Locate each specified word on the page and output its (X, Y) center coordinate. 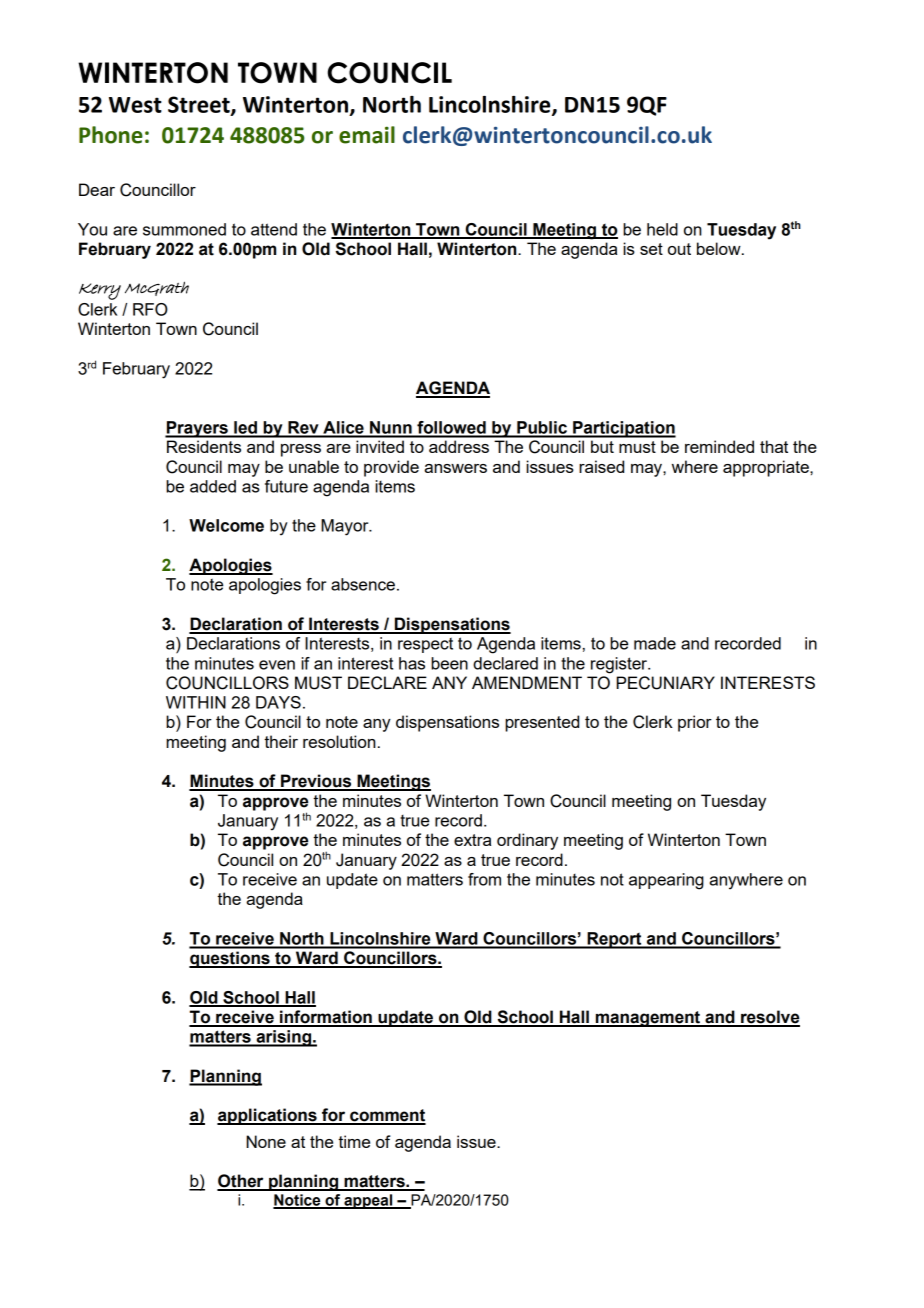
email (367, 135)
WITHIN (196, 702)
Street (200, 105)
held (662, 229)
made (655, 643)
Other (241, 1182)
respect (425, 645)
